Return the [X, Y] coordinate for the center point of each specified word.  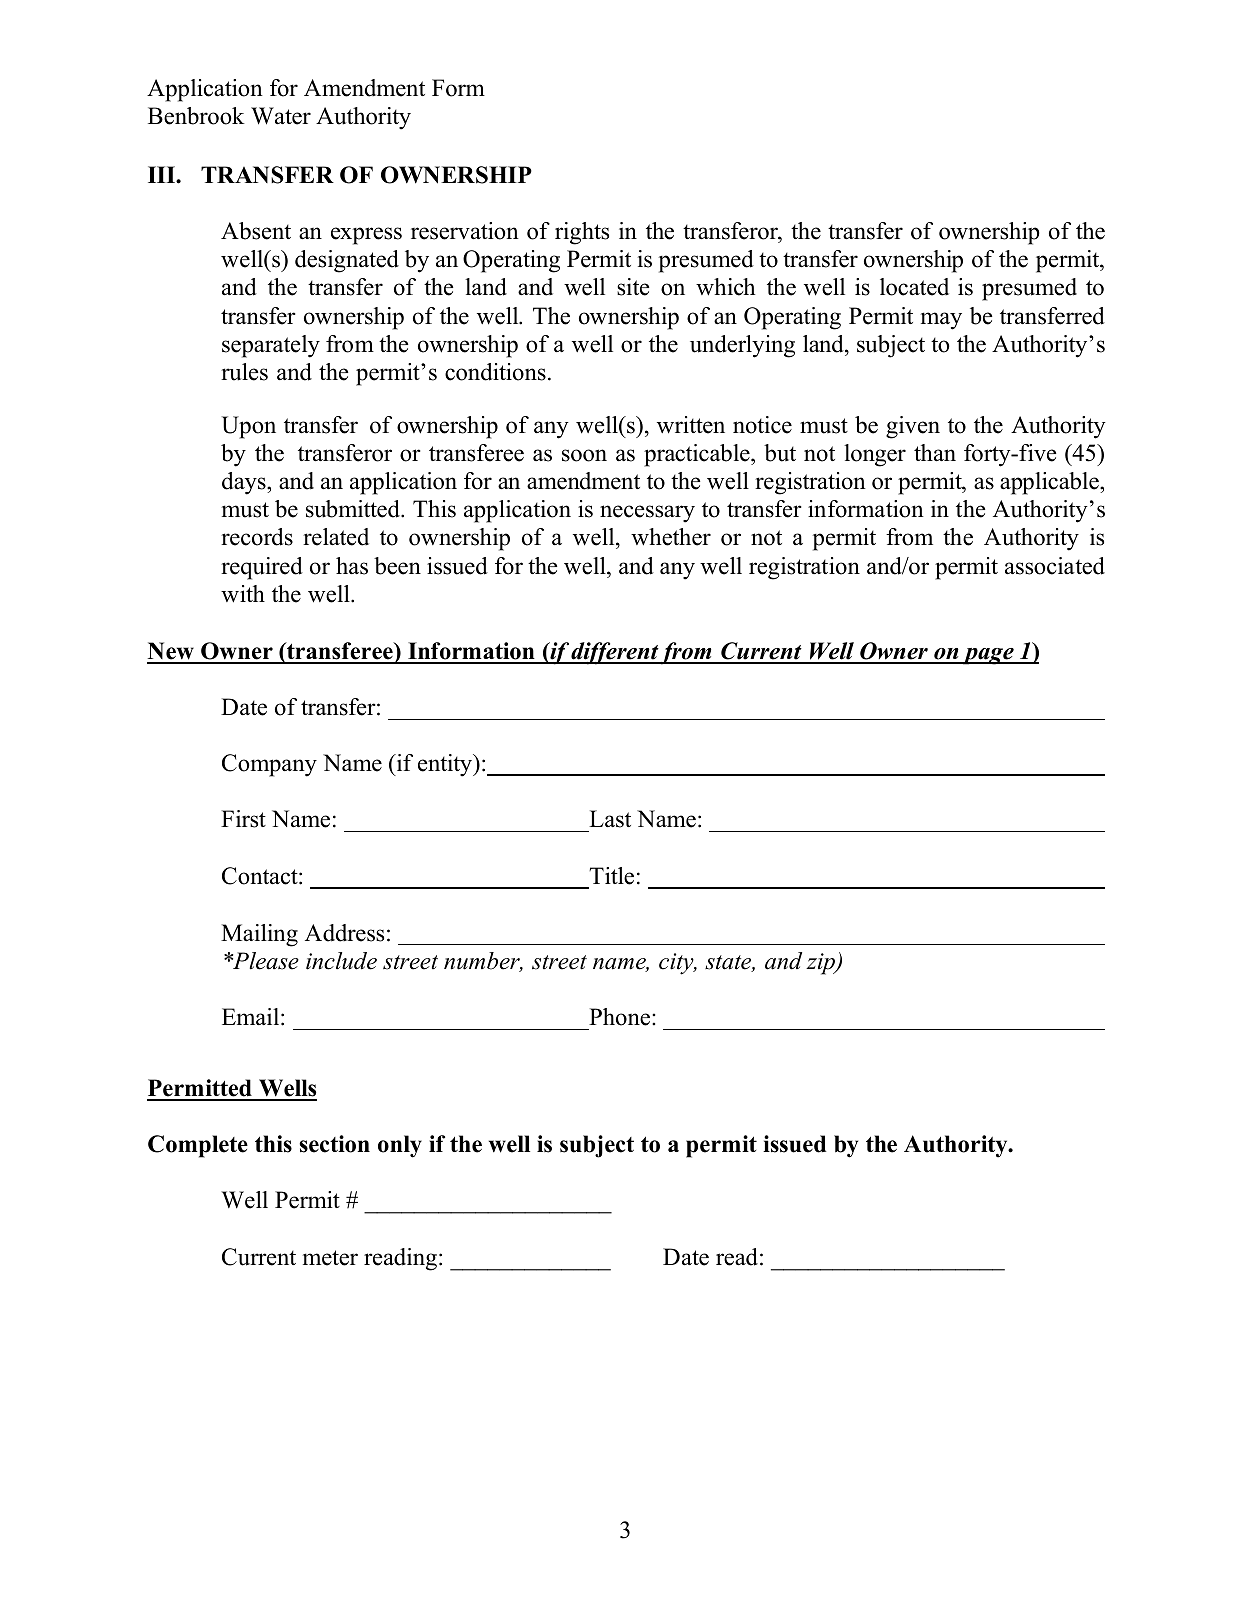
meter [330, 1258]
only [400, 1146]
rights [582, 233]
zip [821, 964]
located [914, 287]
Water [281, 116]
